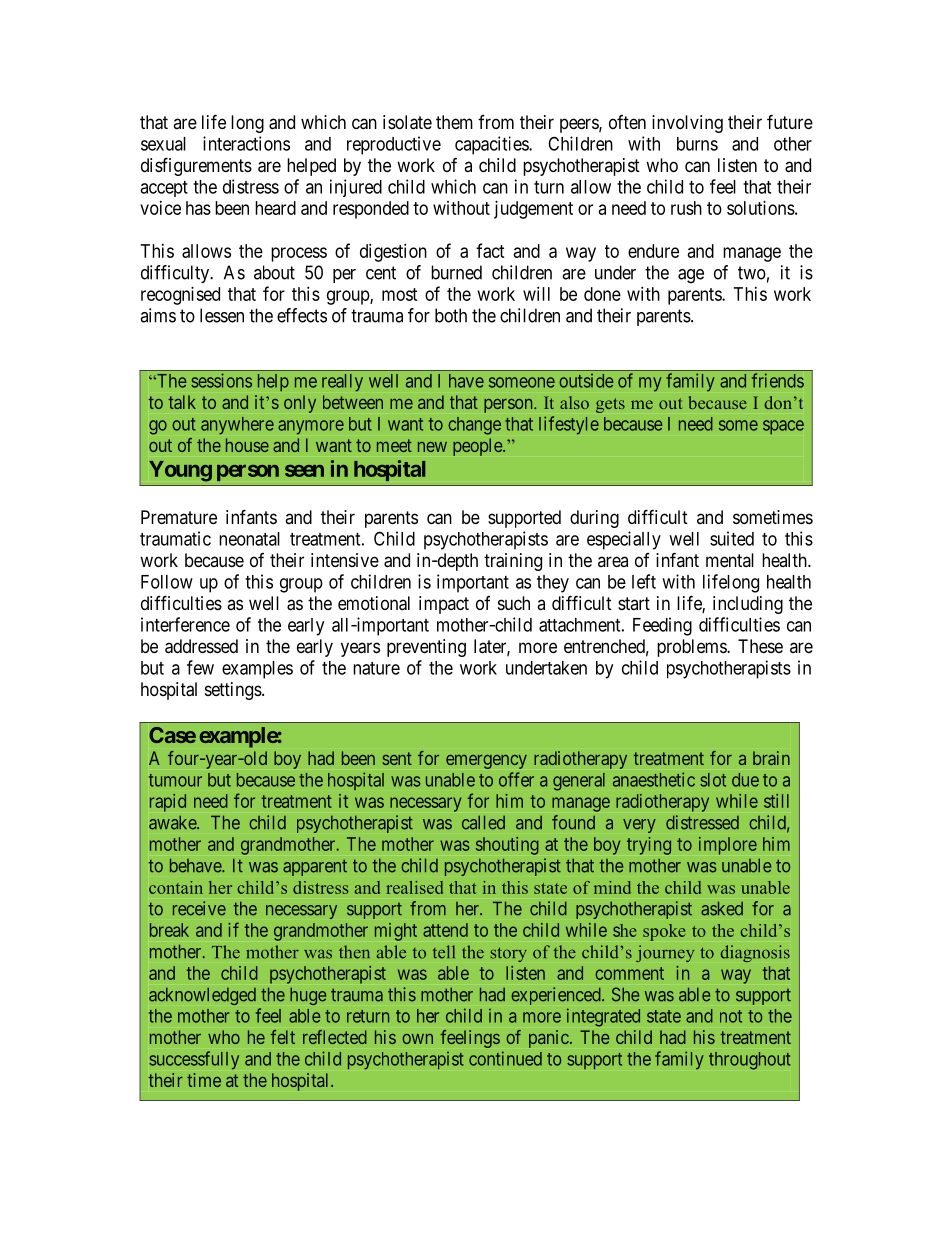  Describe the element at coordinates (492, 145) in the document. I see `capacities` at that location.
